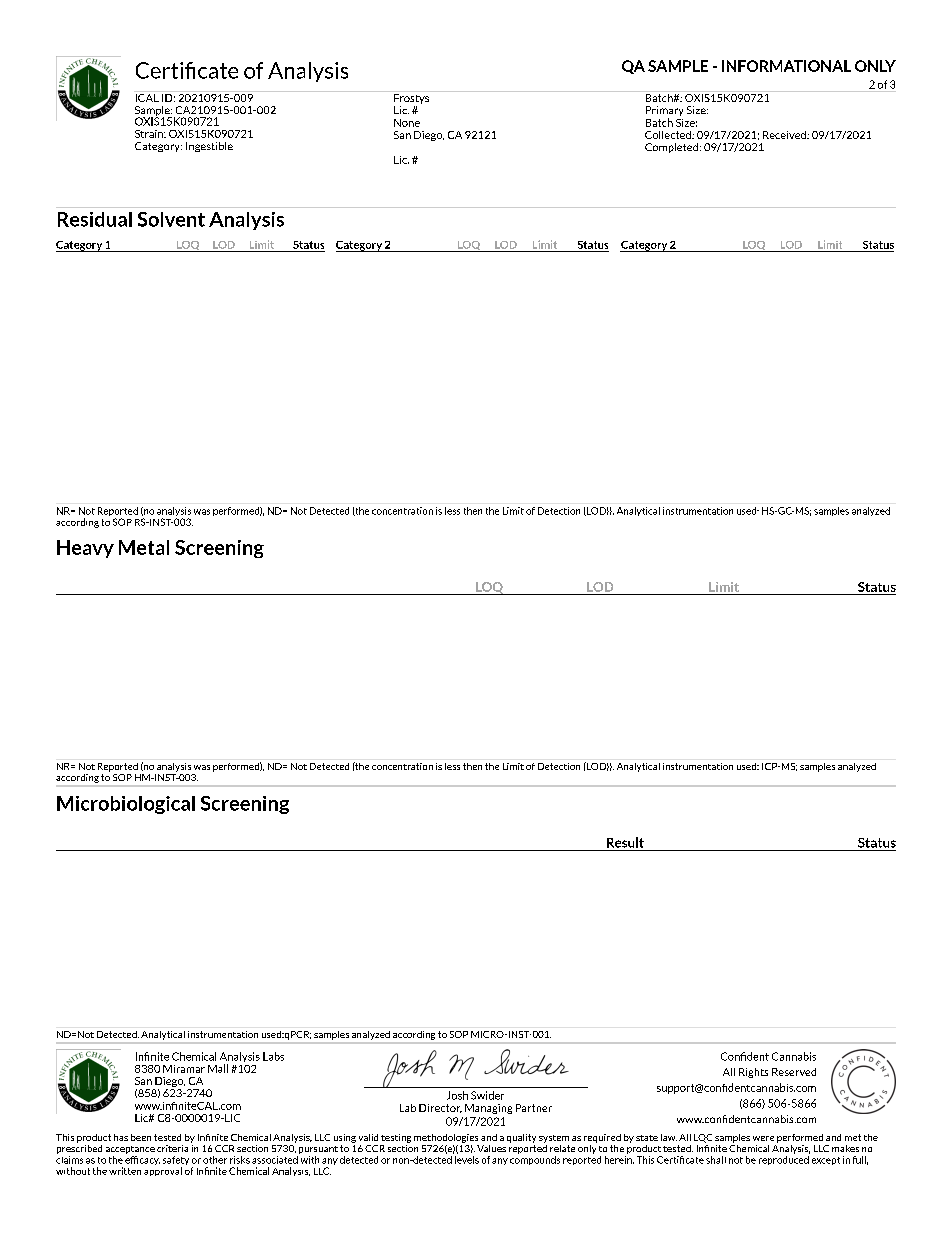 The height and width of the document is (1233, 952). What do you see at coordinates (446, 1138) in the document?
I see `methodologies` at bounding box center [446, 1138].
